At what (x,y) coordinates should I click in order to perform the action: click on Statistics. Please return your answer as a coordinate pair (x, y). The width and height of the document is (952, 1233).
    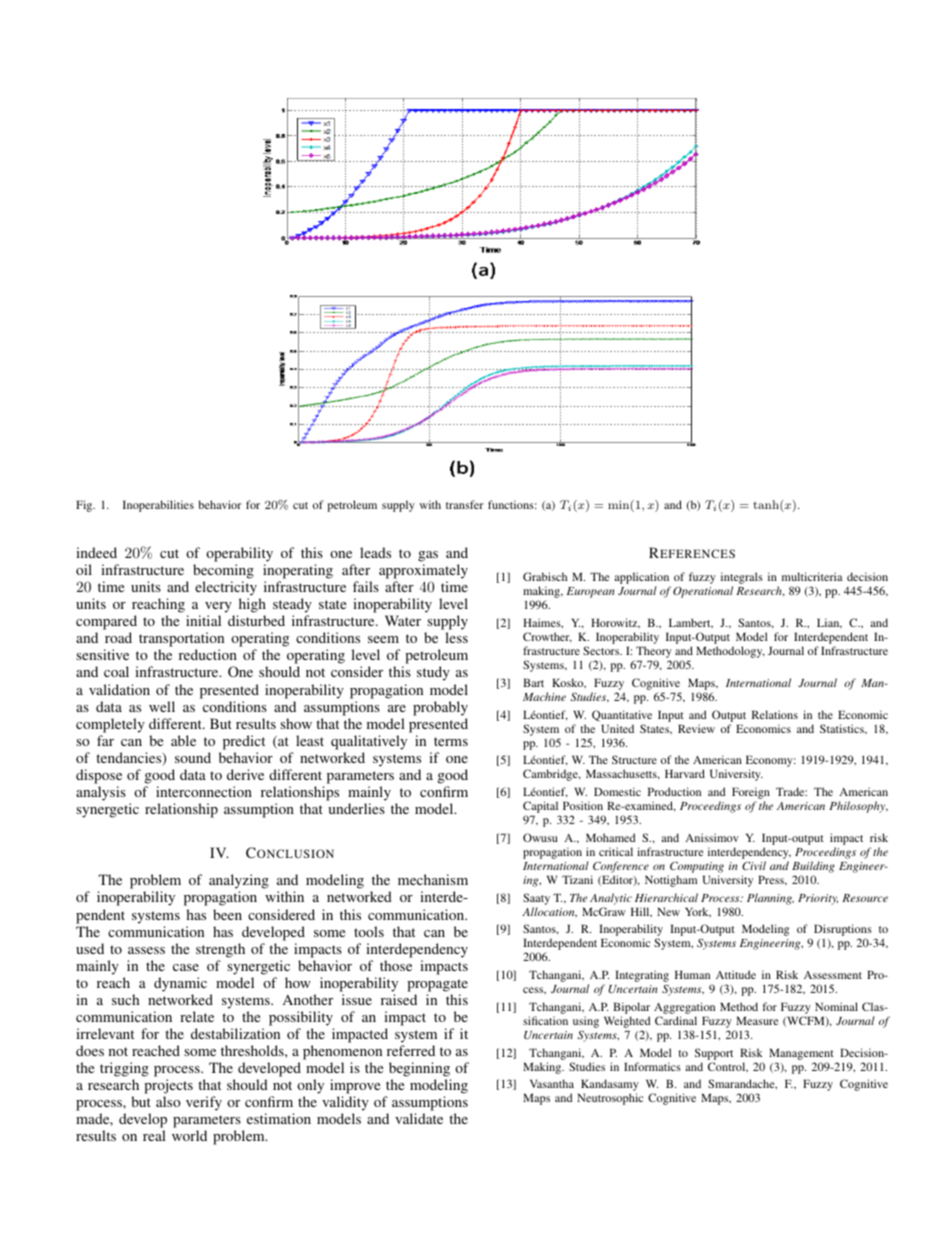
    Looking at the image, I should click on (843, 729).
